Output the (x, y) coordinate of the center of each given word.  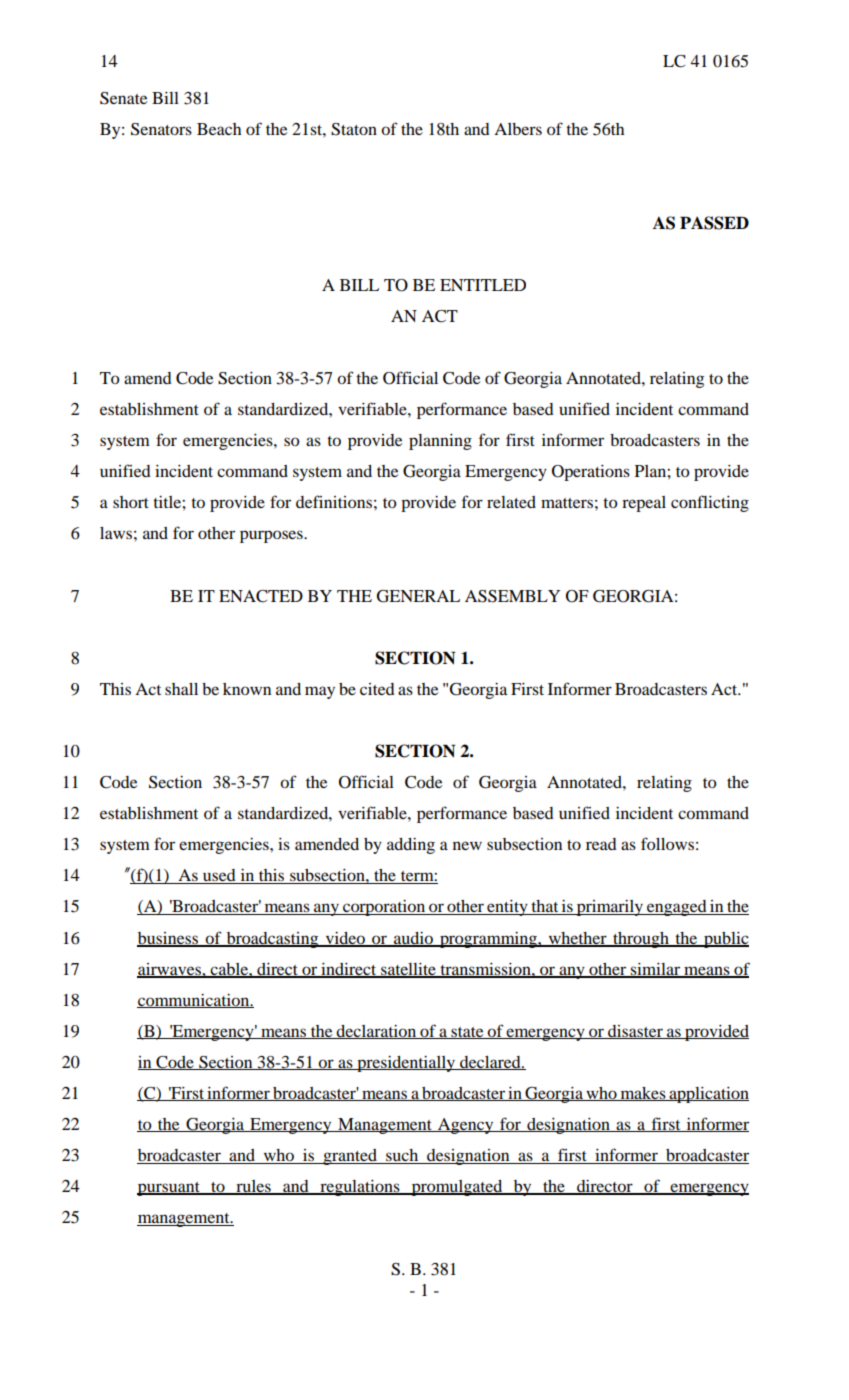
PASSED (714, 223)
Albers (518, 129)
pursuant (169, 1189)
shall (181, 689)
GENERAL (418, 596)
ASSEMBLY (512, 596)
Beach (219, 129)
